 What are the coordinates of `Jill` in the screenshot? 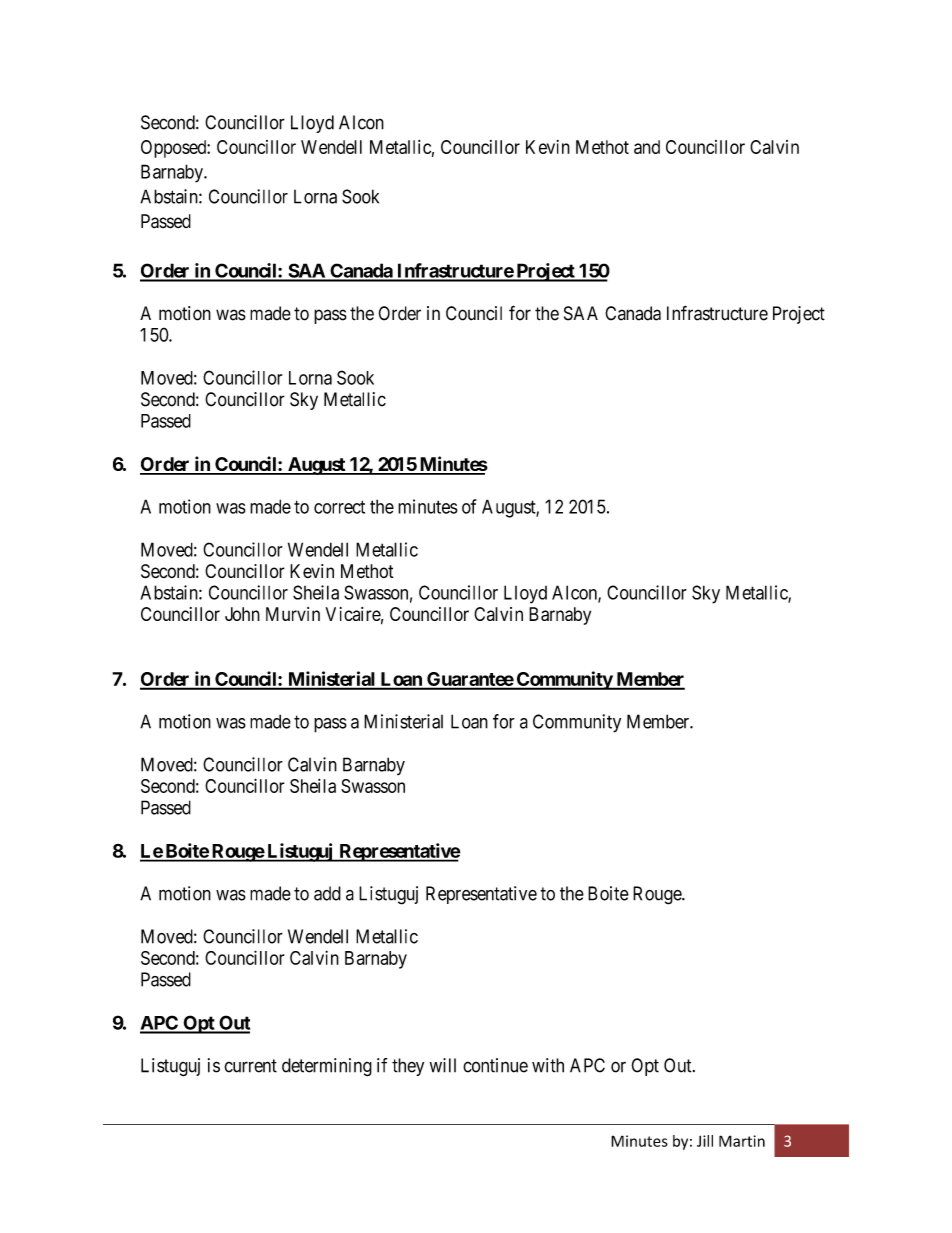 It's located at (705, 1141).
